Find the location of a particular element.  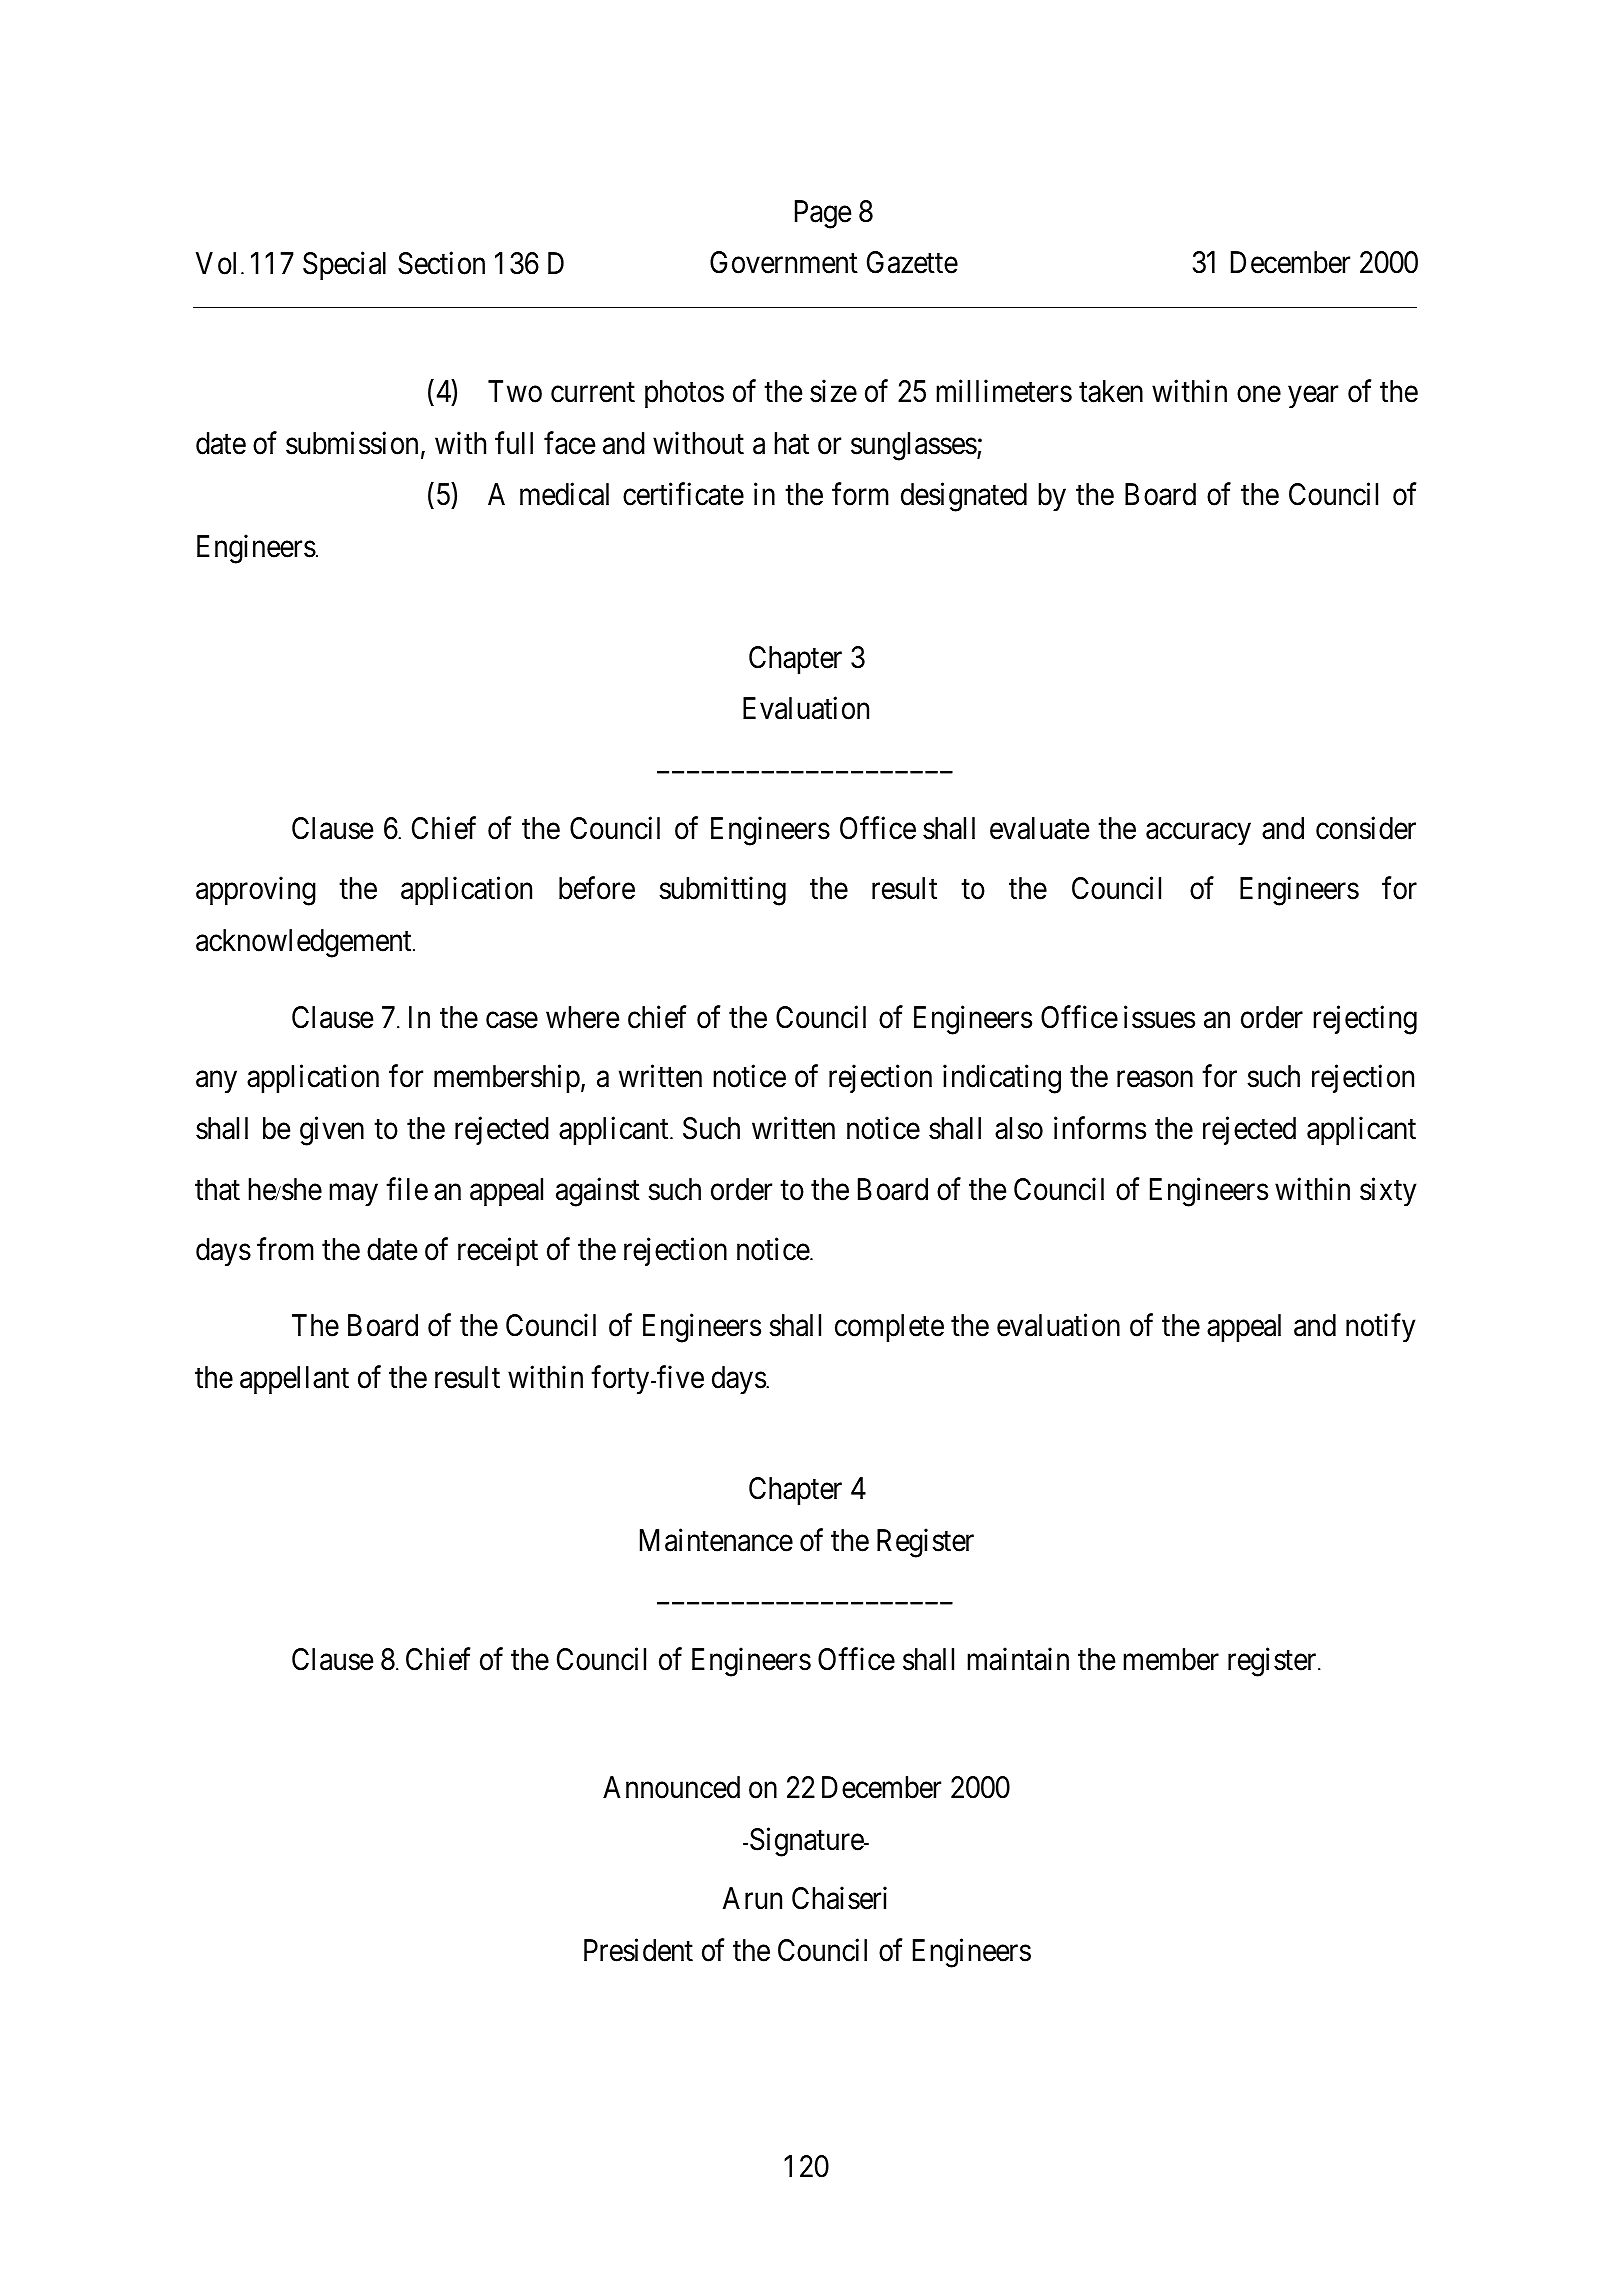

Government is located at coordinates (784, 262).
